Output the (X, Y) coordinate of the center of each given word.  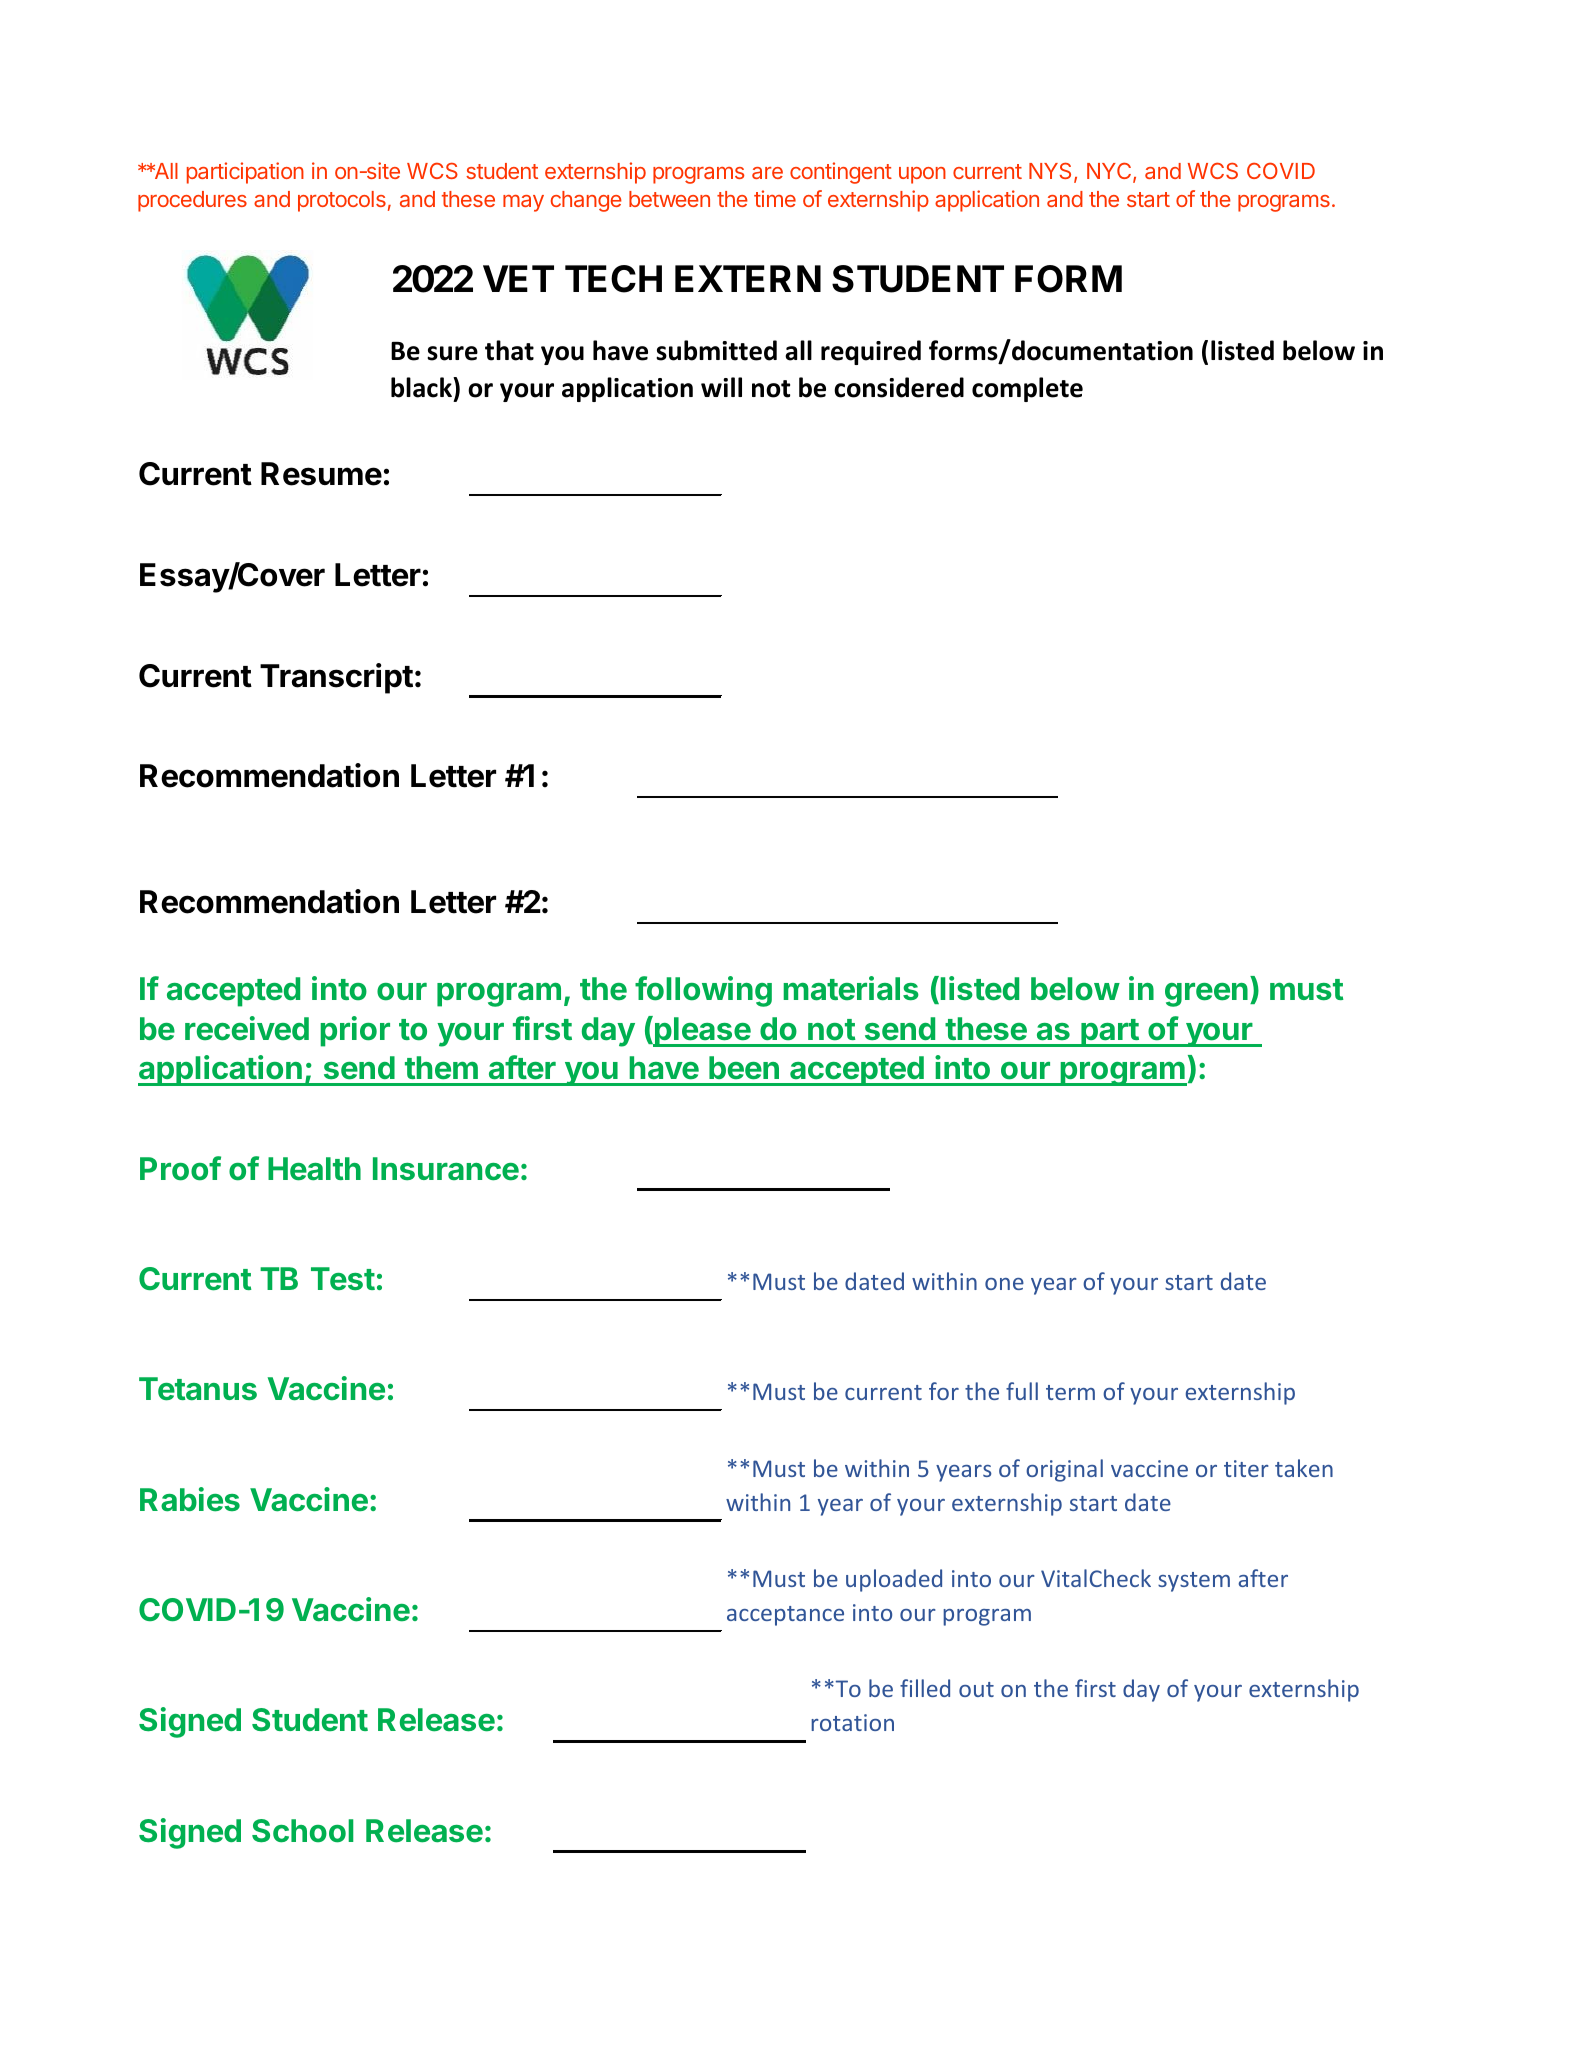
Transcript (336, 678)
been (744, 1068)
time (775, 198)
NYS (1050, 170)
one (1004, 1284)
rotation (852, 1722)
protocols (342, 201)
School (302, 1831)
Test (343, 1279)
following (703, 991)
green (1206, 995)
